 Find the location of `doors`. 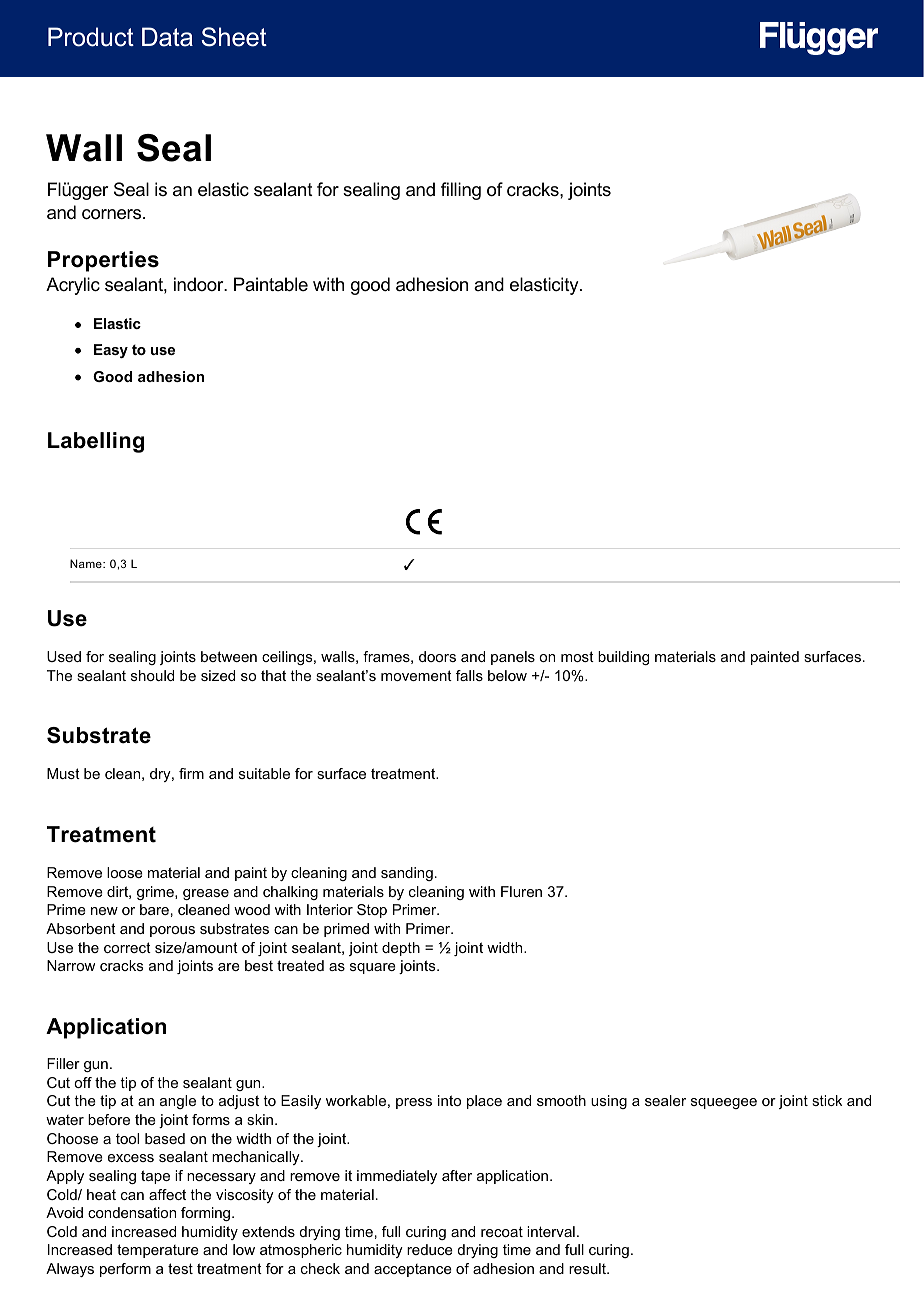

doors is located at coordinates (437, 656).
